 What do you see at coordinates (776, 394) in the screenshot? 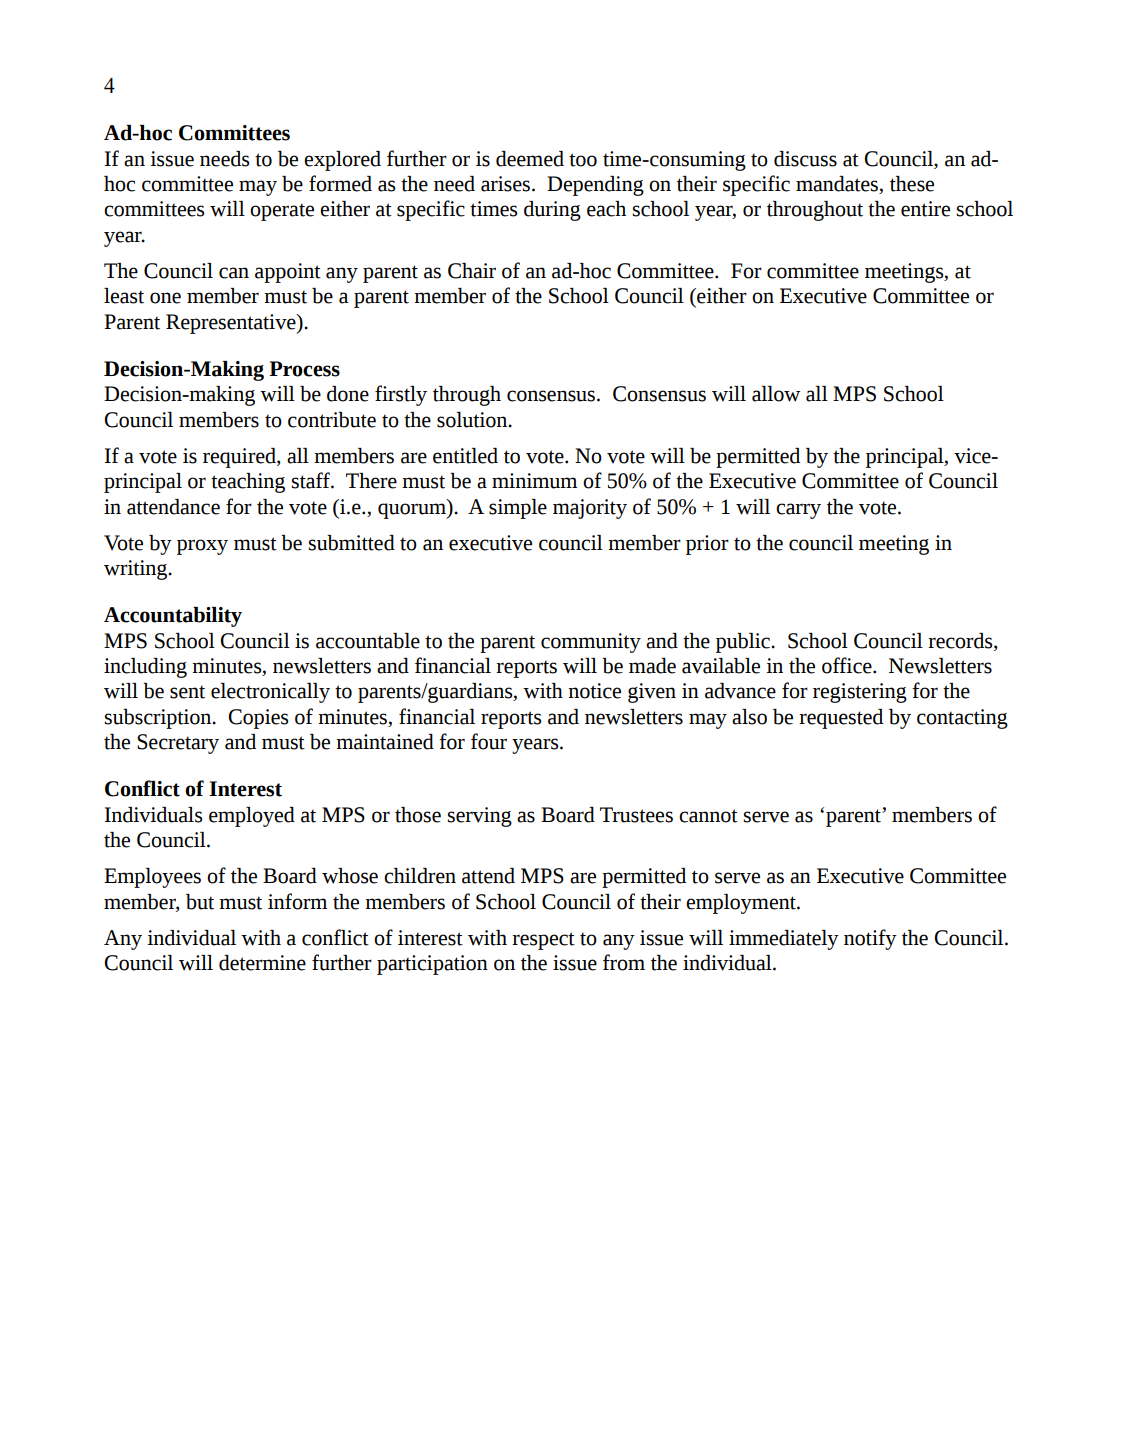
I see `allow` at bounding box center [776, 394].
